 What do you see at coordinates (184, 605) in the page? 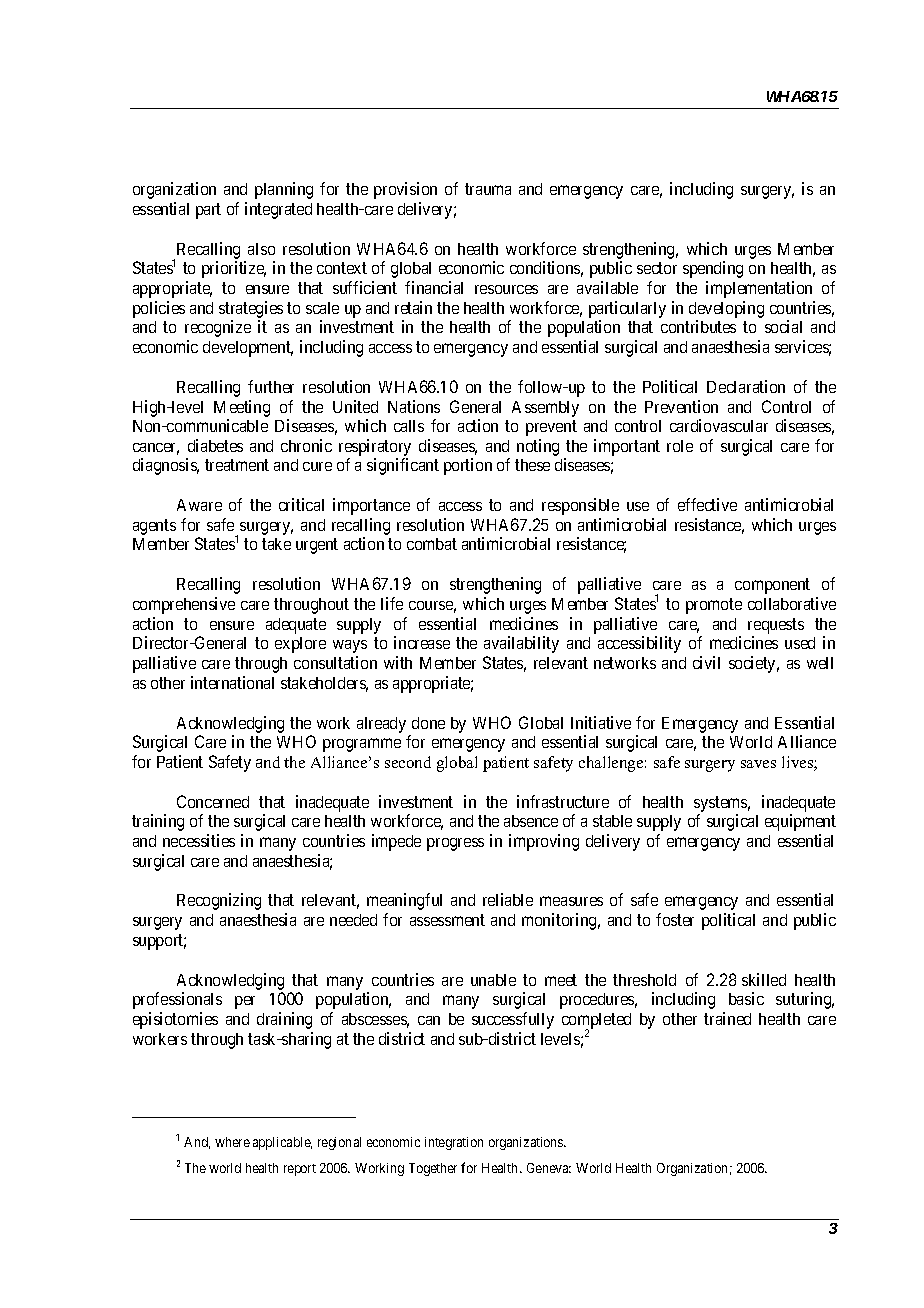
I see `comprehensive` at bounding box center [184, 605].
